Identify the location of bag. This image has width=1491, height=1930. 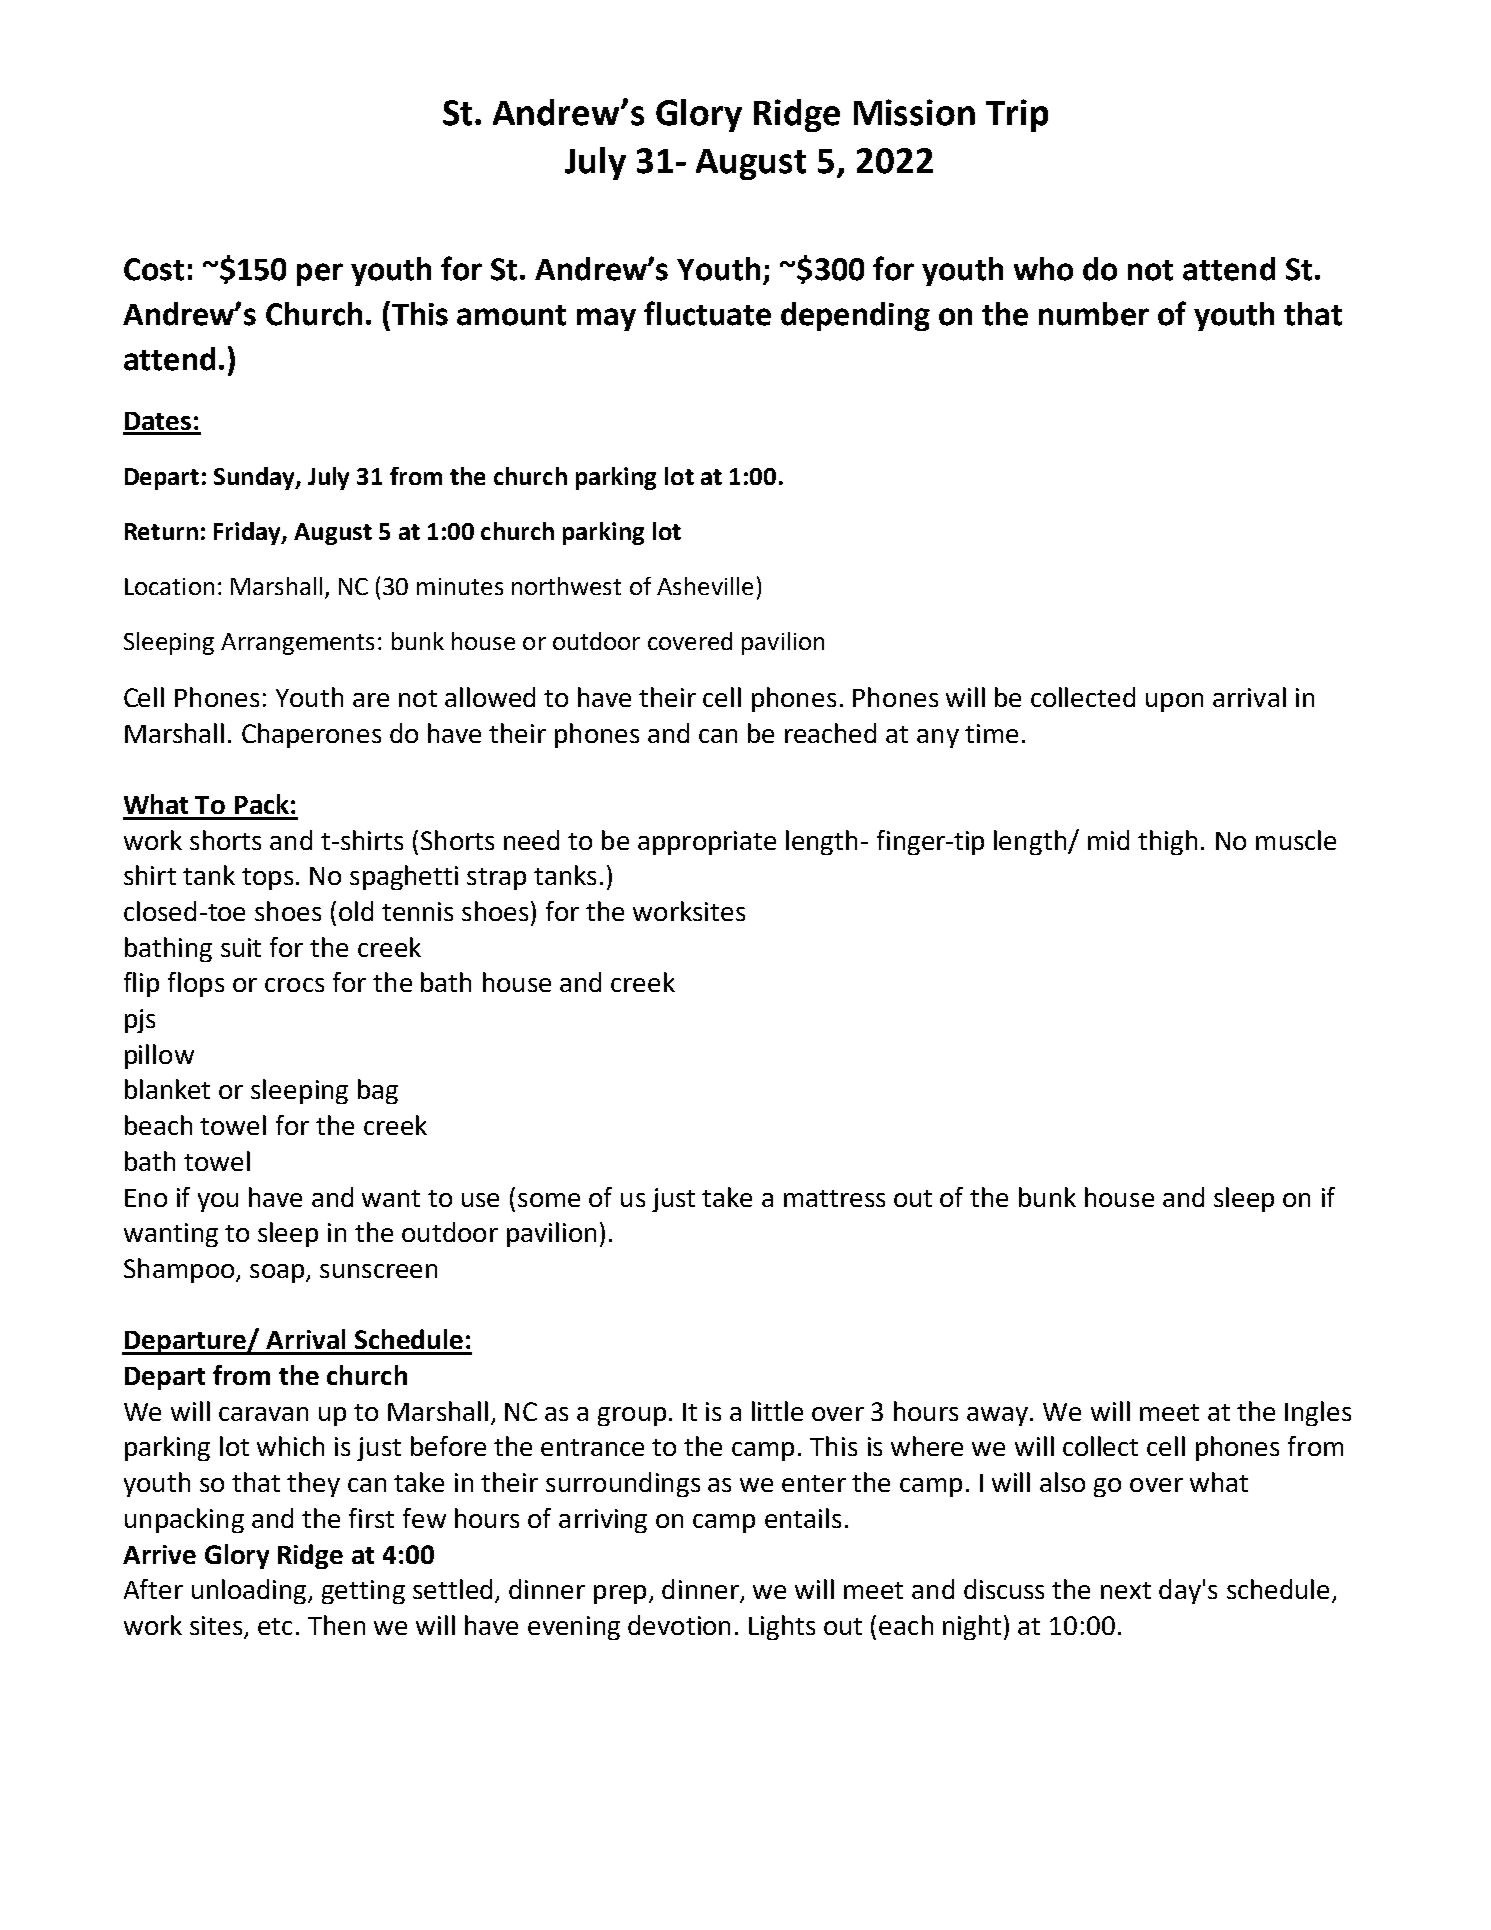
(378, 1091).
